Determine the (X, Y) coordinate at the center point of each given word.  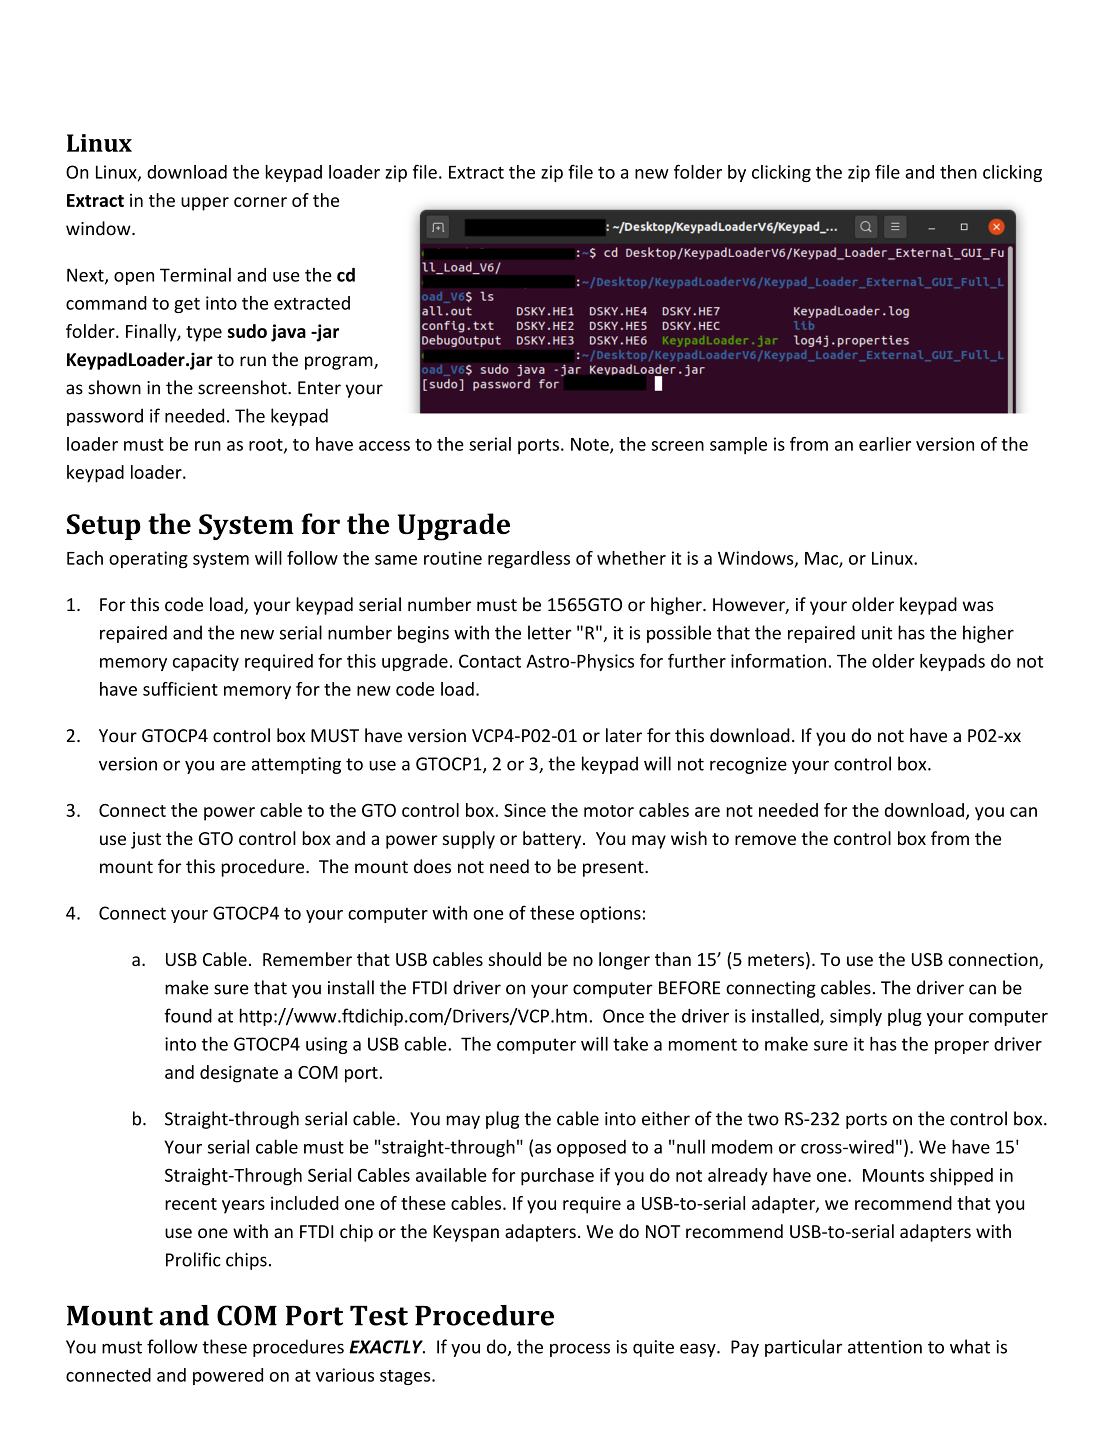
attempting (296, 765)
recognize (748, 765)
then (958, 172)
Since (525, 810)
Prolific (193, 1259)
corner (260, 202)
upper (205, 204)
